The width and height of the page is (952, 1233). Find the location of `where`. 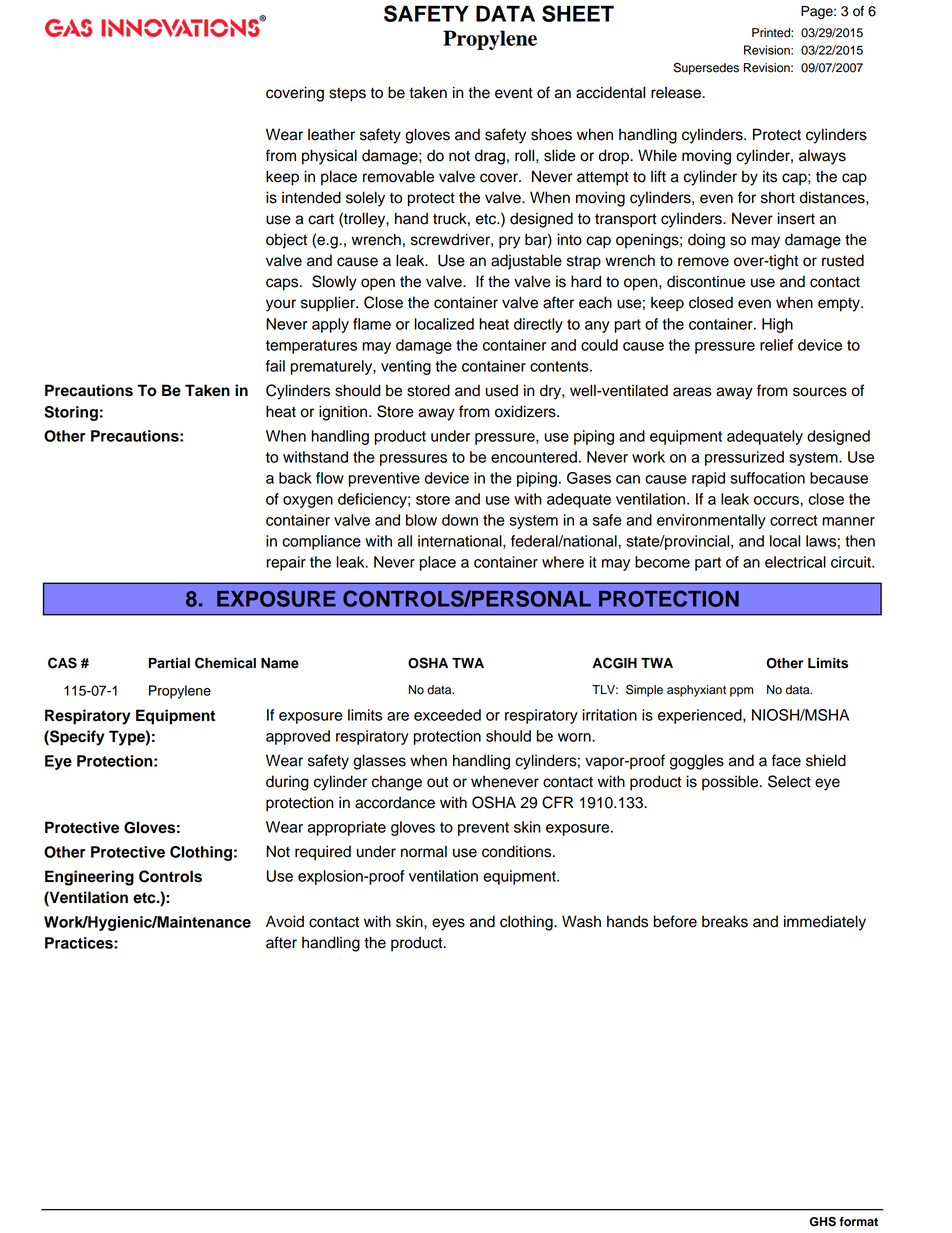

where is located at coordinates (563, 562).
